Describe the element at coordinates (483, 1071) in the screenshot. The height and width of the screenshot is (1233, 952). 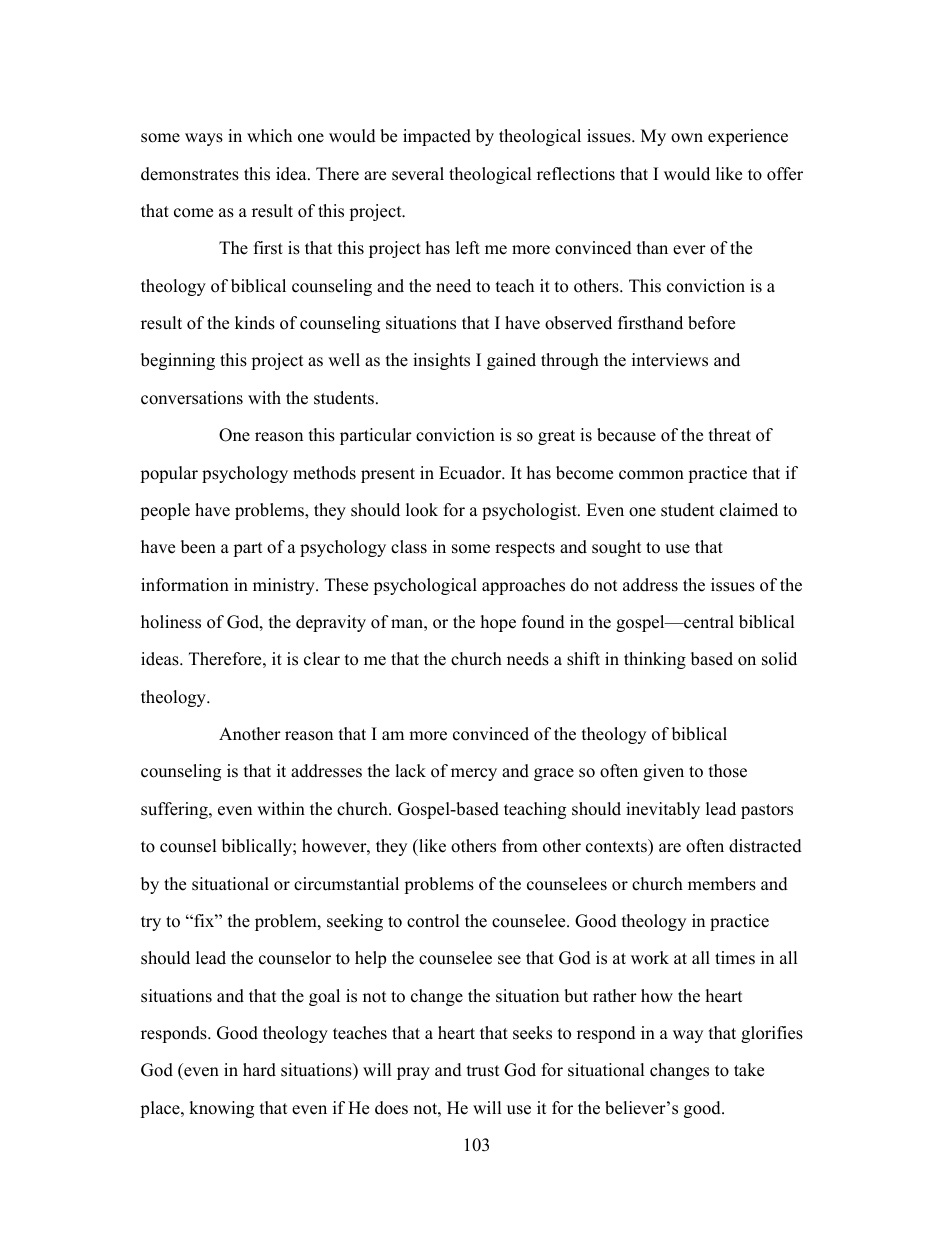
I see `trust` at that location.
